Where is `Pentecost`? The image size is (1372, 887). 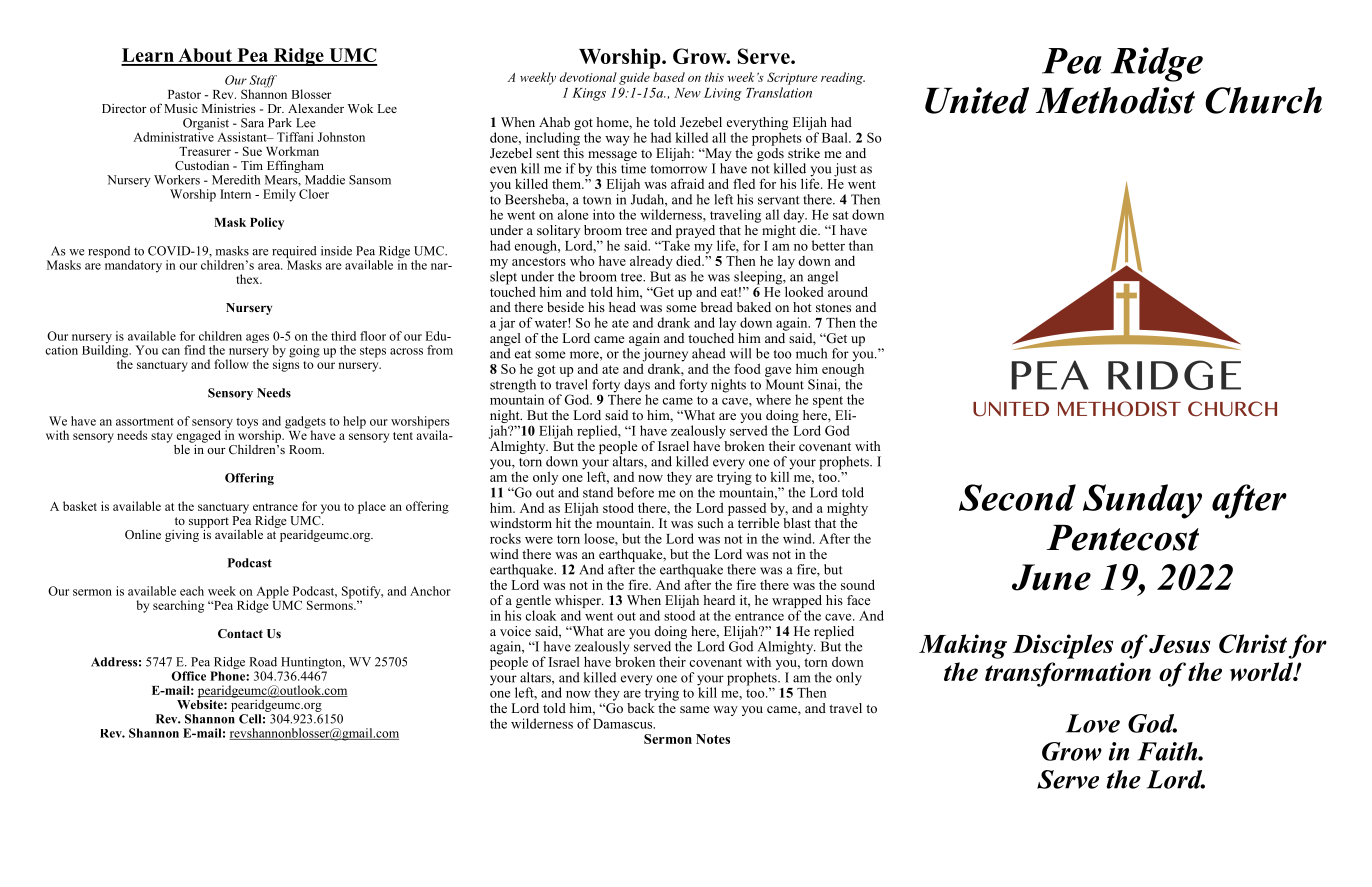 Pentecost is located at coordinates (1122, 538).
